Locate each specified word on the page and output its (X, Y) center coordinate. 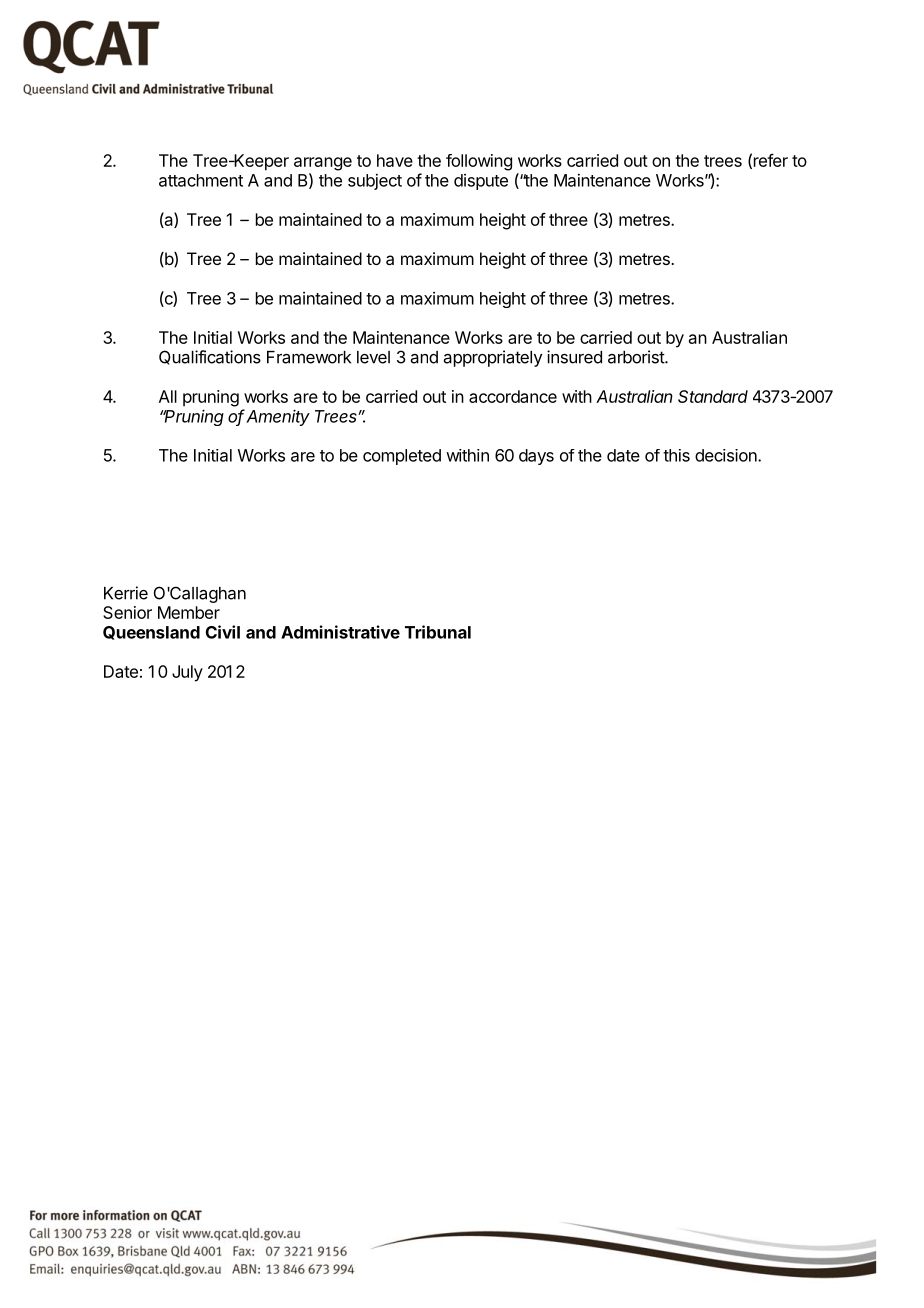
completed (402, 457)
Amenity (277, 417)
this (676, 455)
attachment (201, 180)
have (395, 160)
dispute (481, 182)
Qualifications (210, 357)
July (187, 673)
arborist (637, 357)
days (536, 457)
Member (189, 612)
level (373, 357)
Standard (713, 396)
